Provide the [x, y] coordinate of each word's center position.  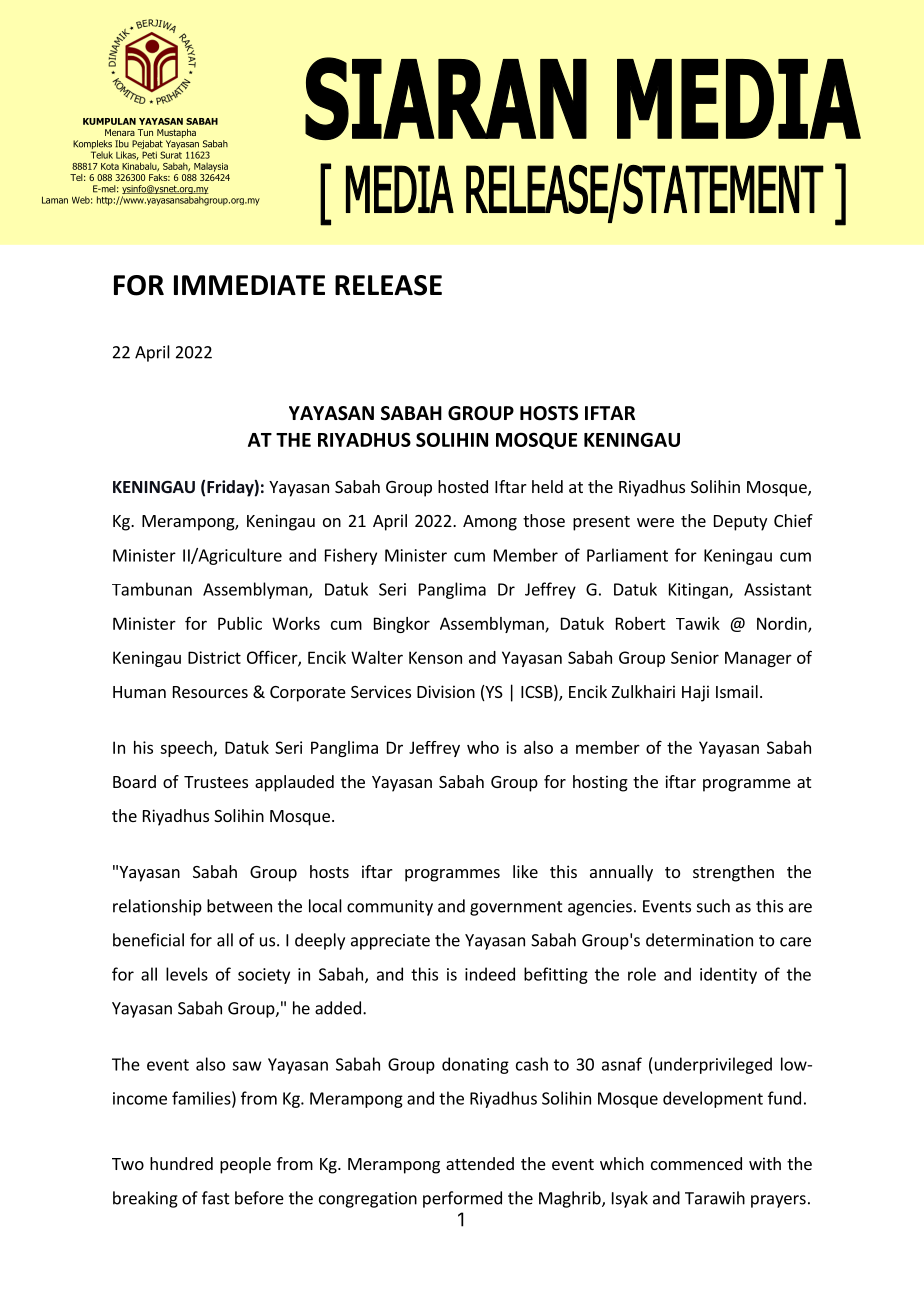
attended [480, 1163]
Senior [695, 657]
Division [446, 691]
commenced [696, 1163]
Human [139, 692]
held [547, 486]
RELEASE [388, 285]
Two [128, 1164]
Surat [171, 155]
